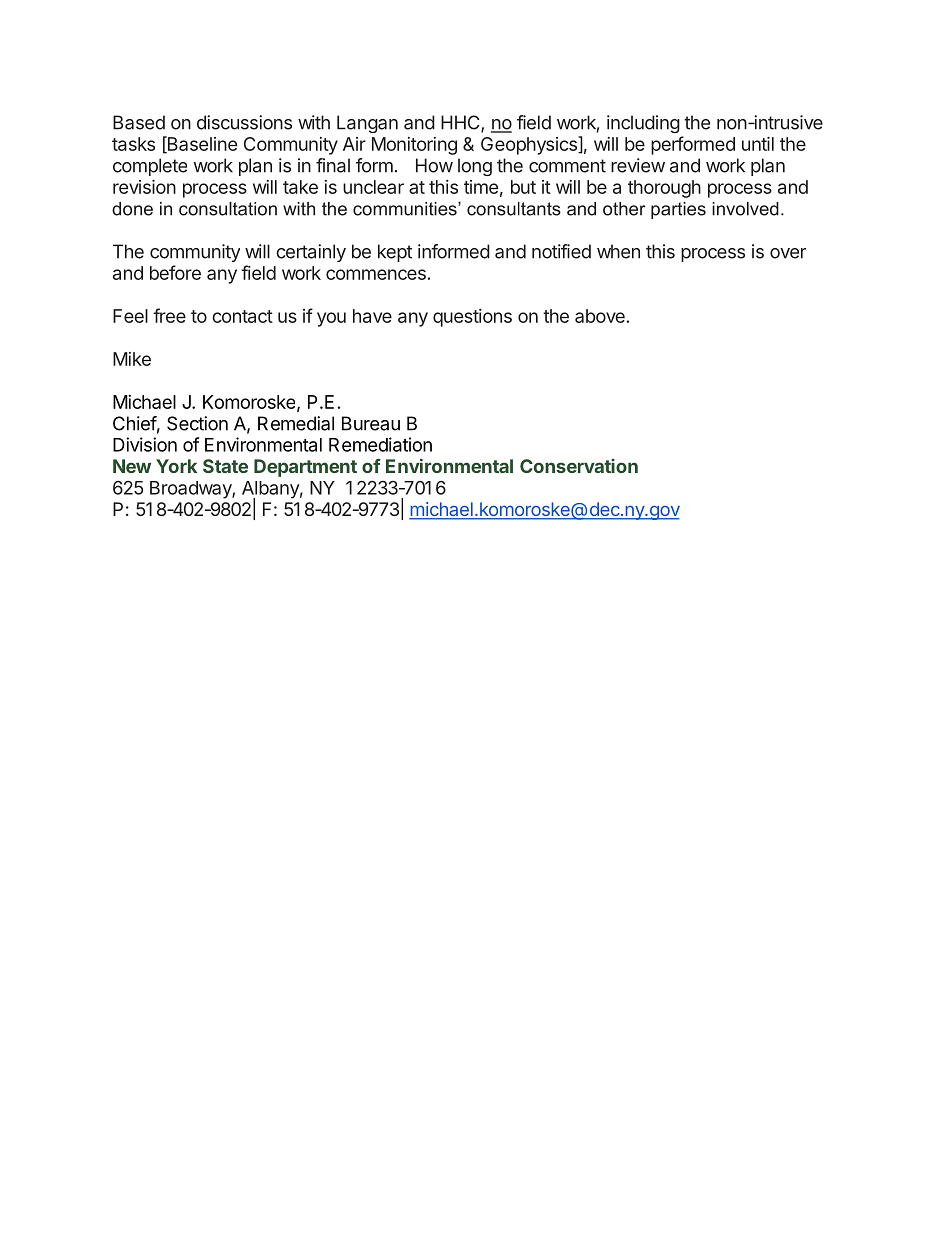 The width and height of the screenshot is (952, 1233). What do you see at coordinates (461, 123) in the screenshot?
I see `HHC` at bounding box center [461, 123].
